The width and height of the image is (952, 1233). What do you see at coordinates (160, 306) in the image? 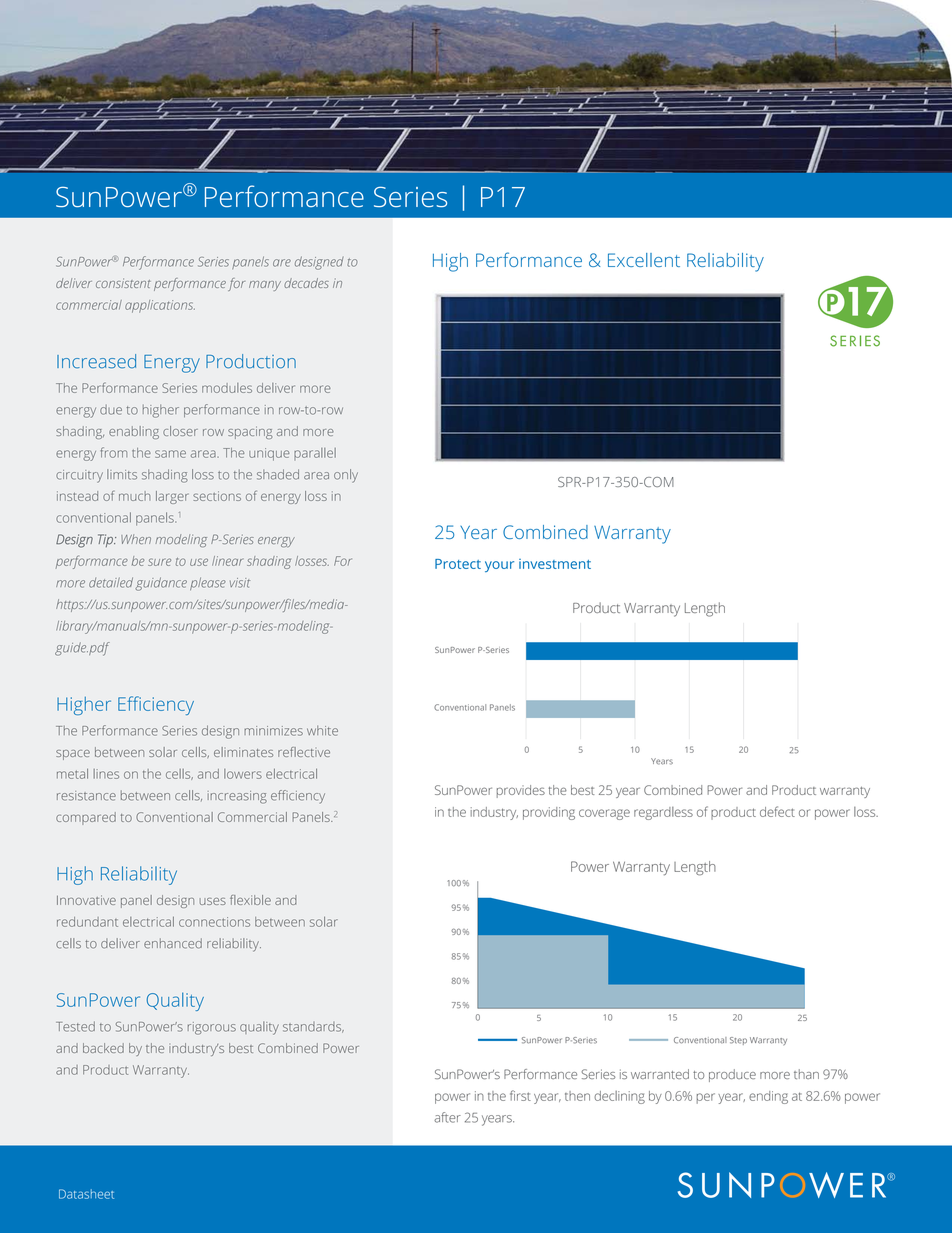
I see `applications` at bounding box center [160, 306].
